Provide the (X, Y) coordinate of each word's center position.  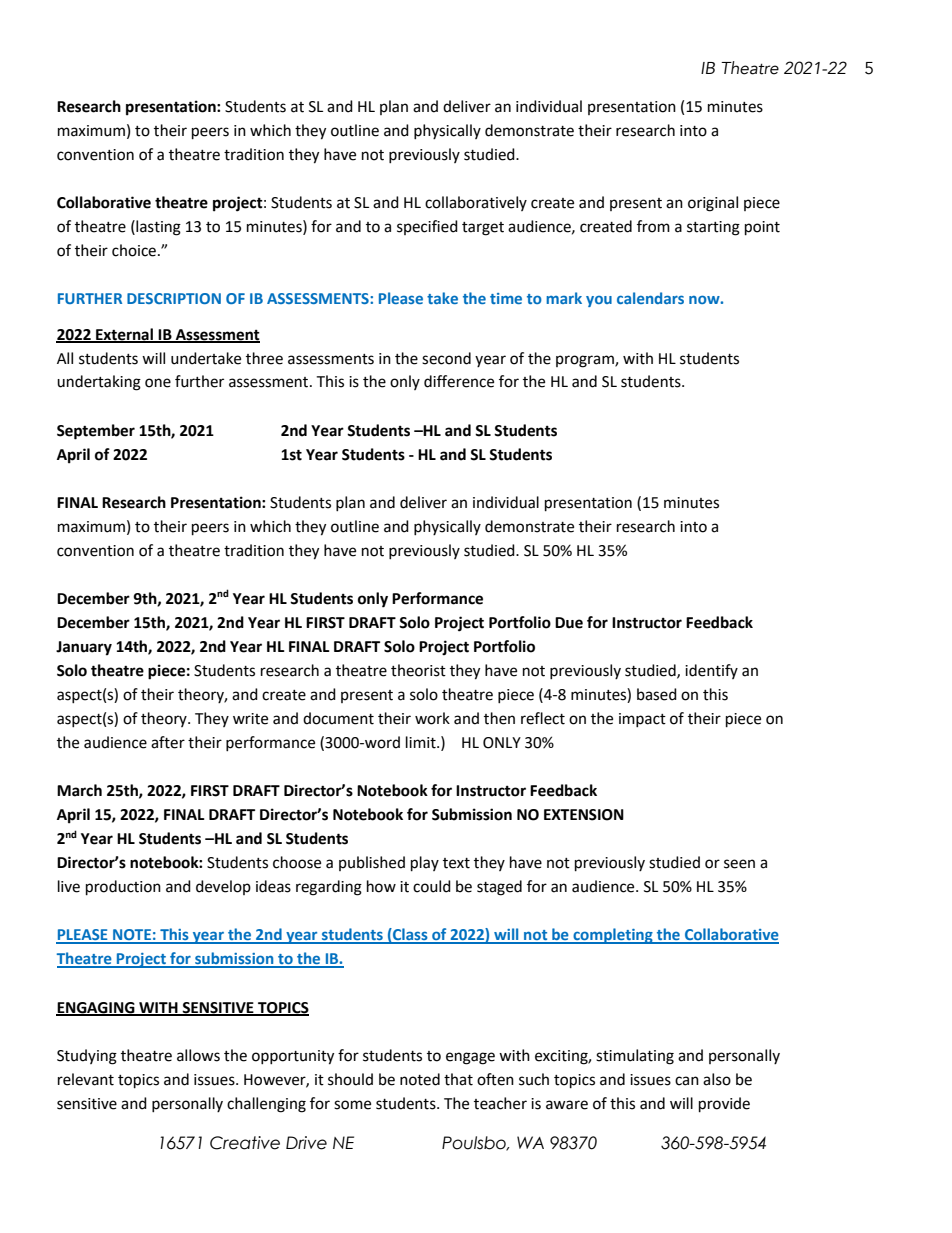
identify (711, 671)
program (586, 361)
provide (724, 1105)
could (432, 886)
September (96, 432)
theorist (418, 670)
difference (459, 381)
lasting (157, 228)
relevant (86, 1079)
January (84, 648)
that (458, 1079)
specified (427, 227)
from (653, 226)
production (123, 888)
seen (739, 864)
